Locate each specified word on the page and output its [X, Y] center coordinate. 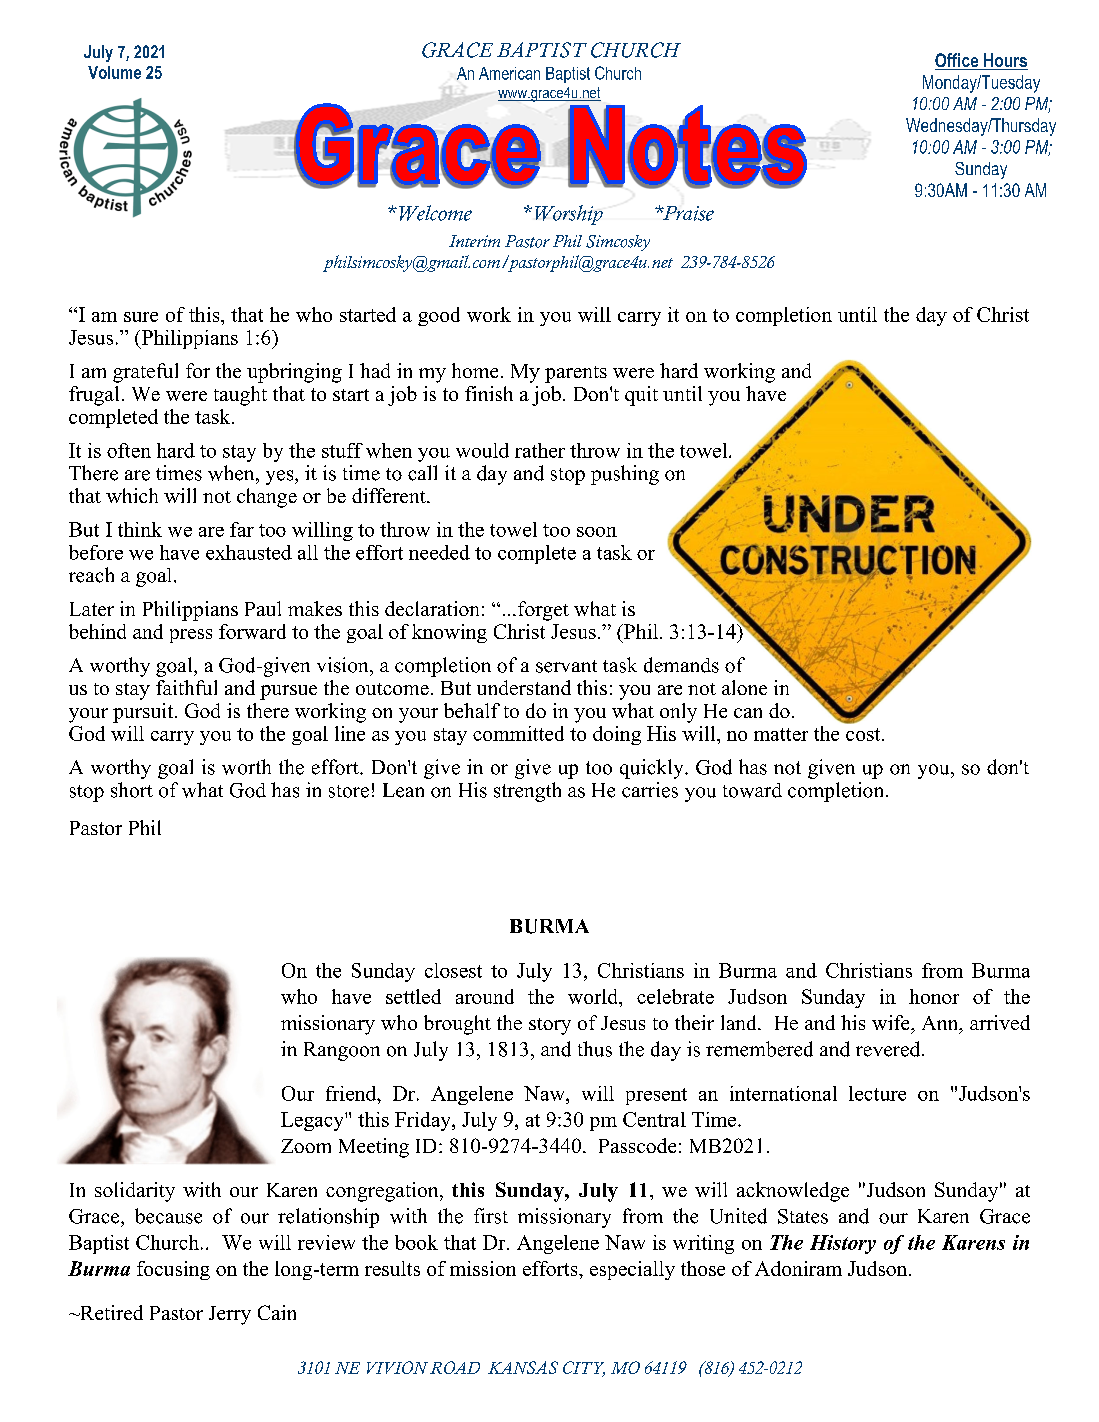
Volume [114, 72]
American [509, 73]
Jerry [230, 1315]
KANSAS [523, 1367]
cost [864, 734]
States [803, 1216]
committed [518, 733]
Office [958, 61]
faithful [186, 687]
